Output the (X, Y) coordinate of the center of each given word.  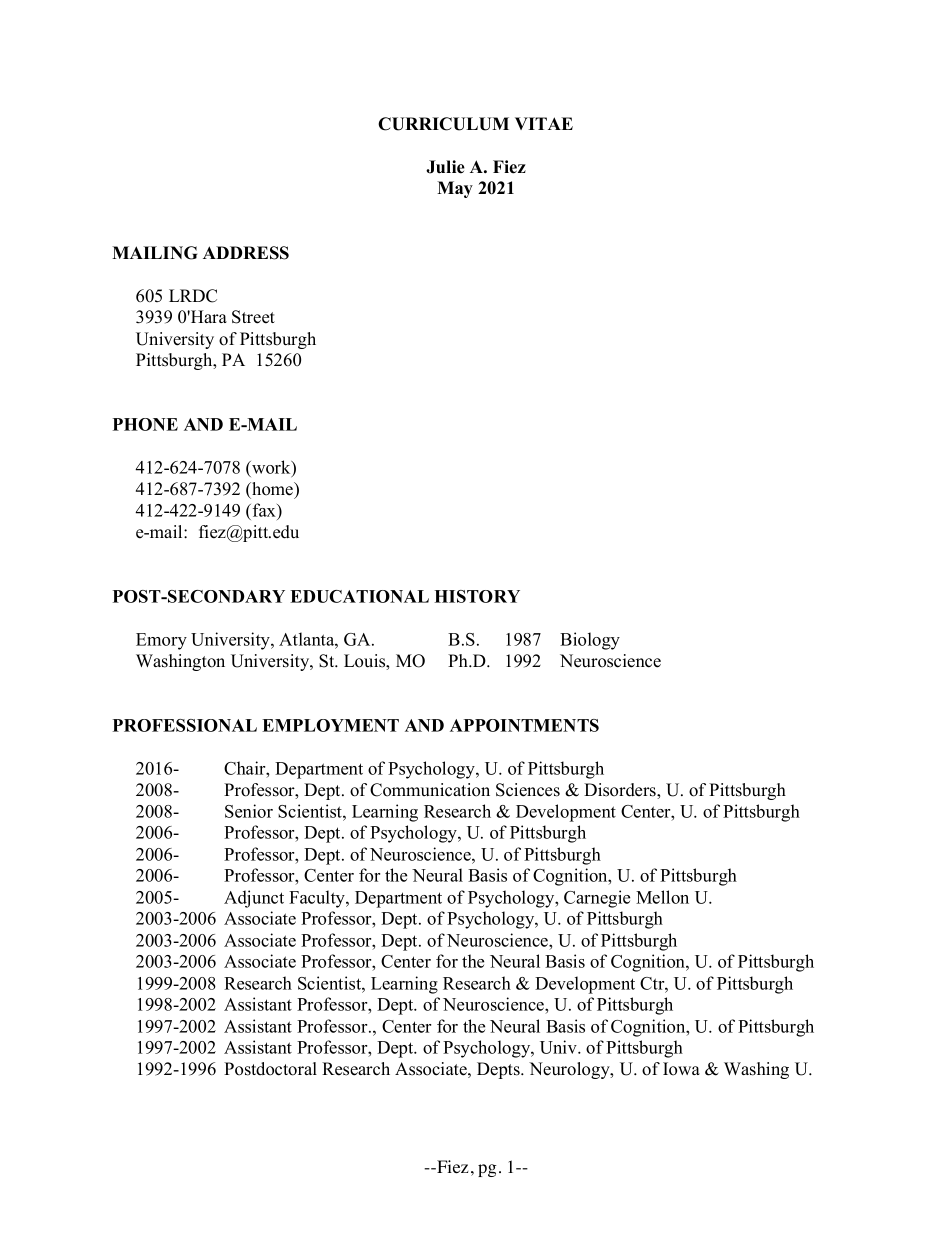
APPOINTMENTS (524, 725)
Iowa (681, 1069)
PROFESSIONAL (185, 725)
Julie (445, 167)
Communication (430, 790)
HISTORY (477, 596)
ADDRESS (246, 253)
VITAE (544, 123)
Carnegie (597, 899)
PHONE (145, 424)
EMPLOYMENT (330, 725)
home (273, 490)
